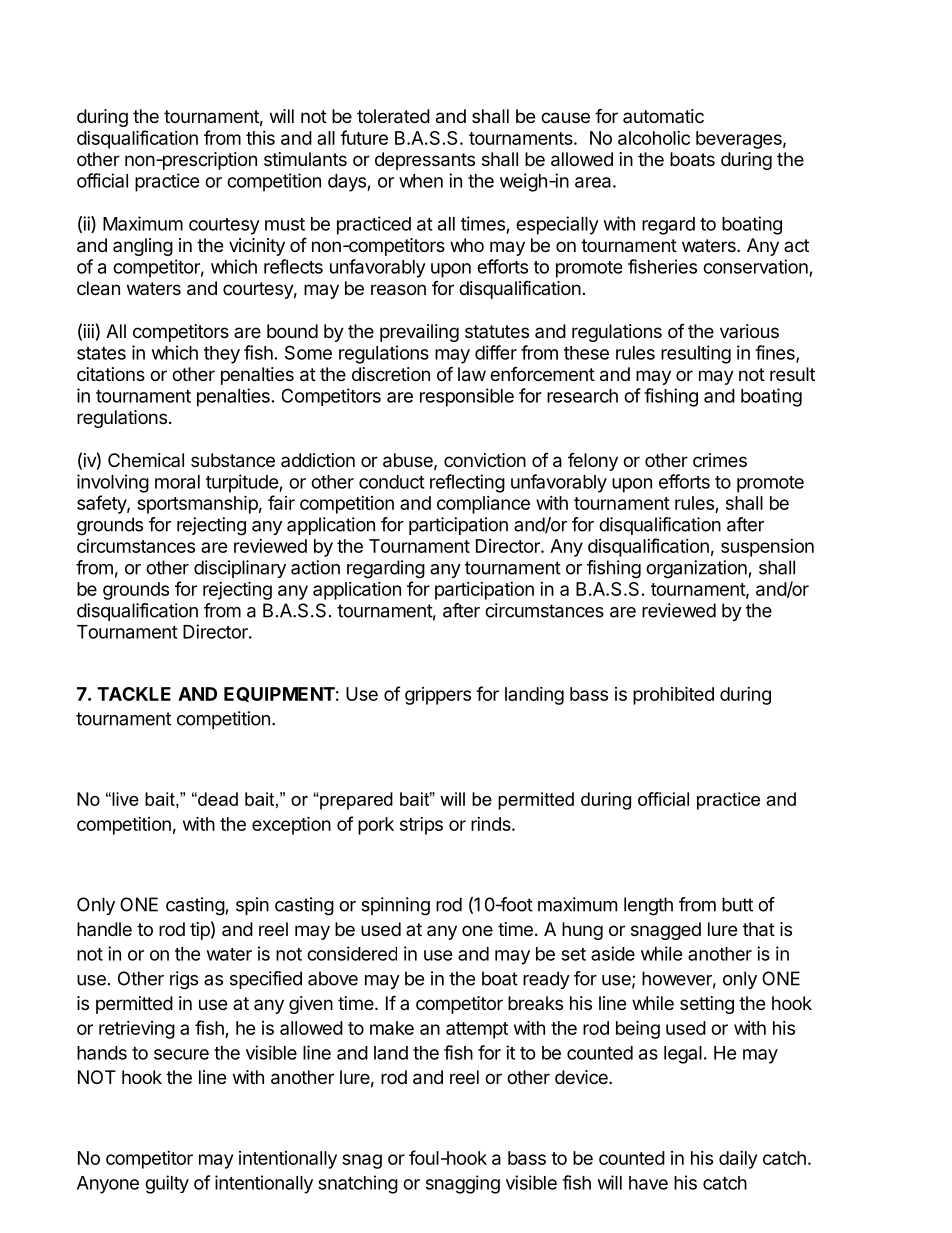 This screenshot has width=952, height=1233. I want to click on this, so click(260, 138).
